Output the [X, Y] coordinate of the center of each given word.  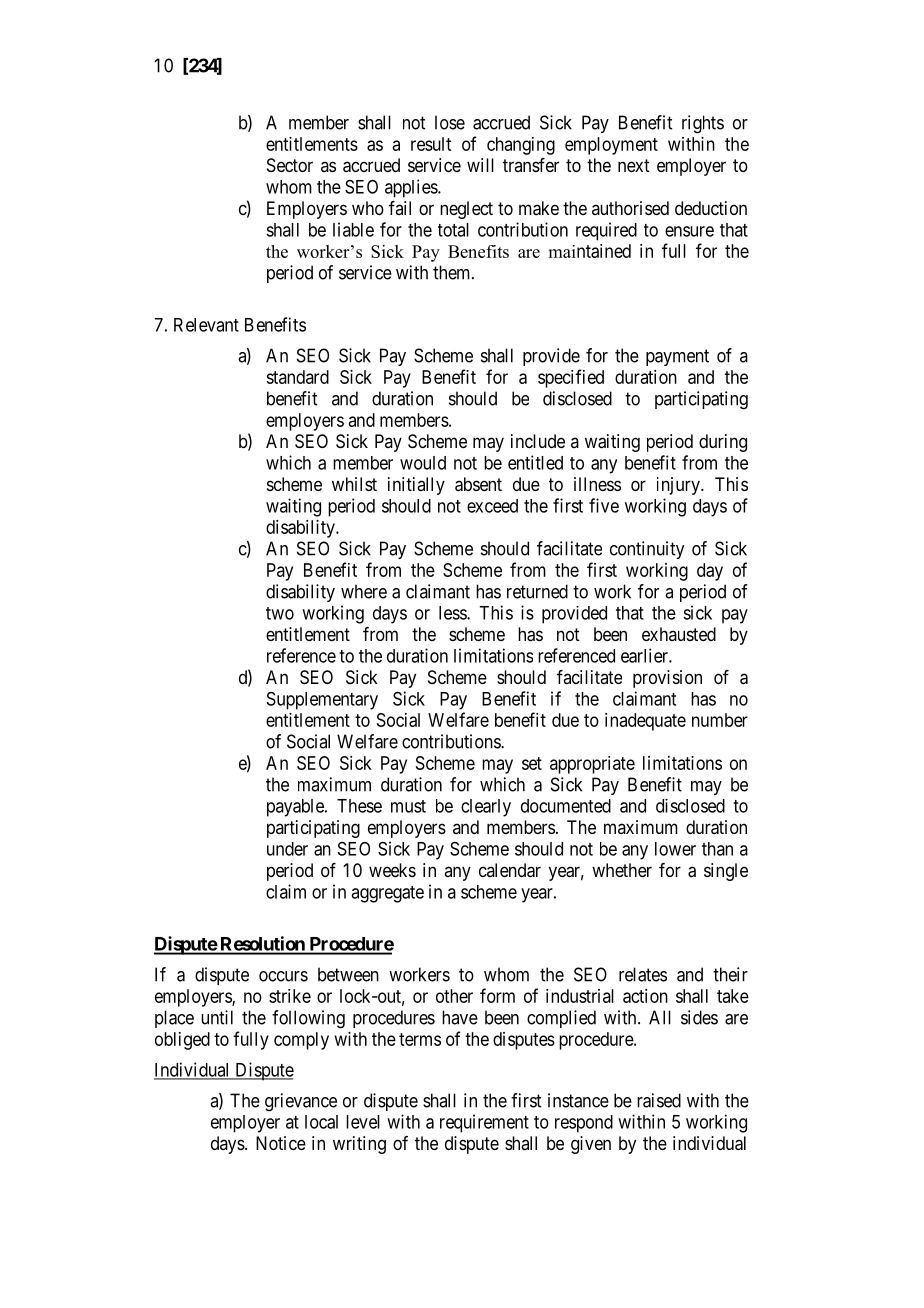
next [634, 165]
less [453, 613]
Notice [281, 1143]
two [280, 613]
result [431, 144]
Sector [290, 165]
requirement [484, 1123]
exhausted [679, 634]
